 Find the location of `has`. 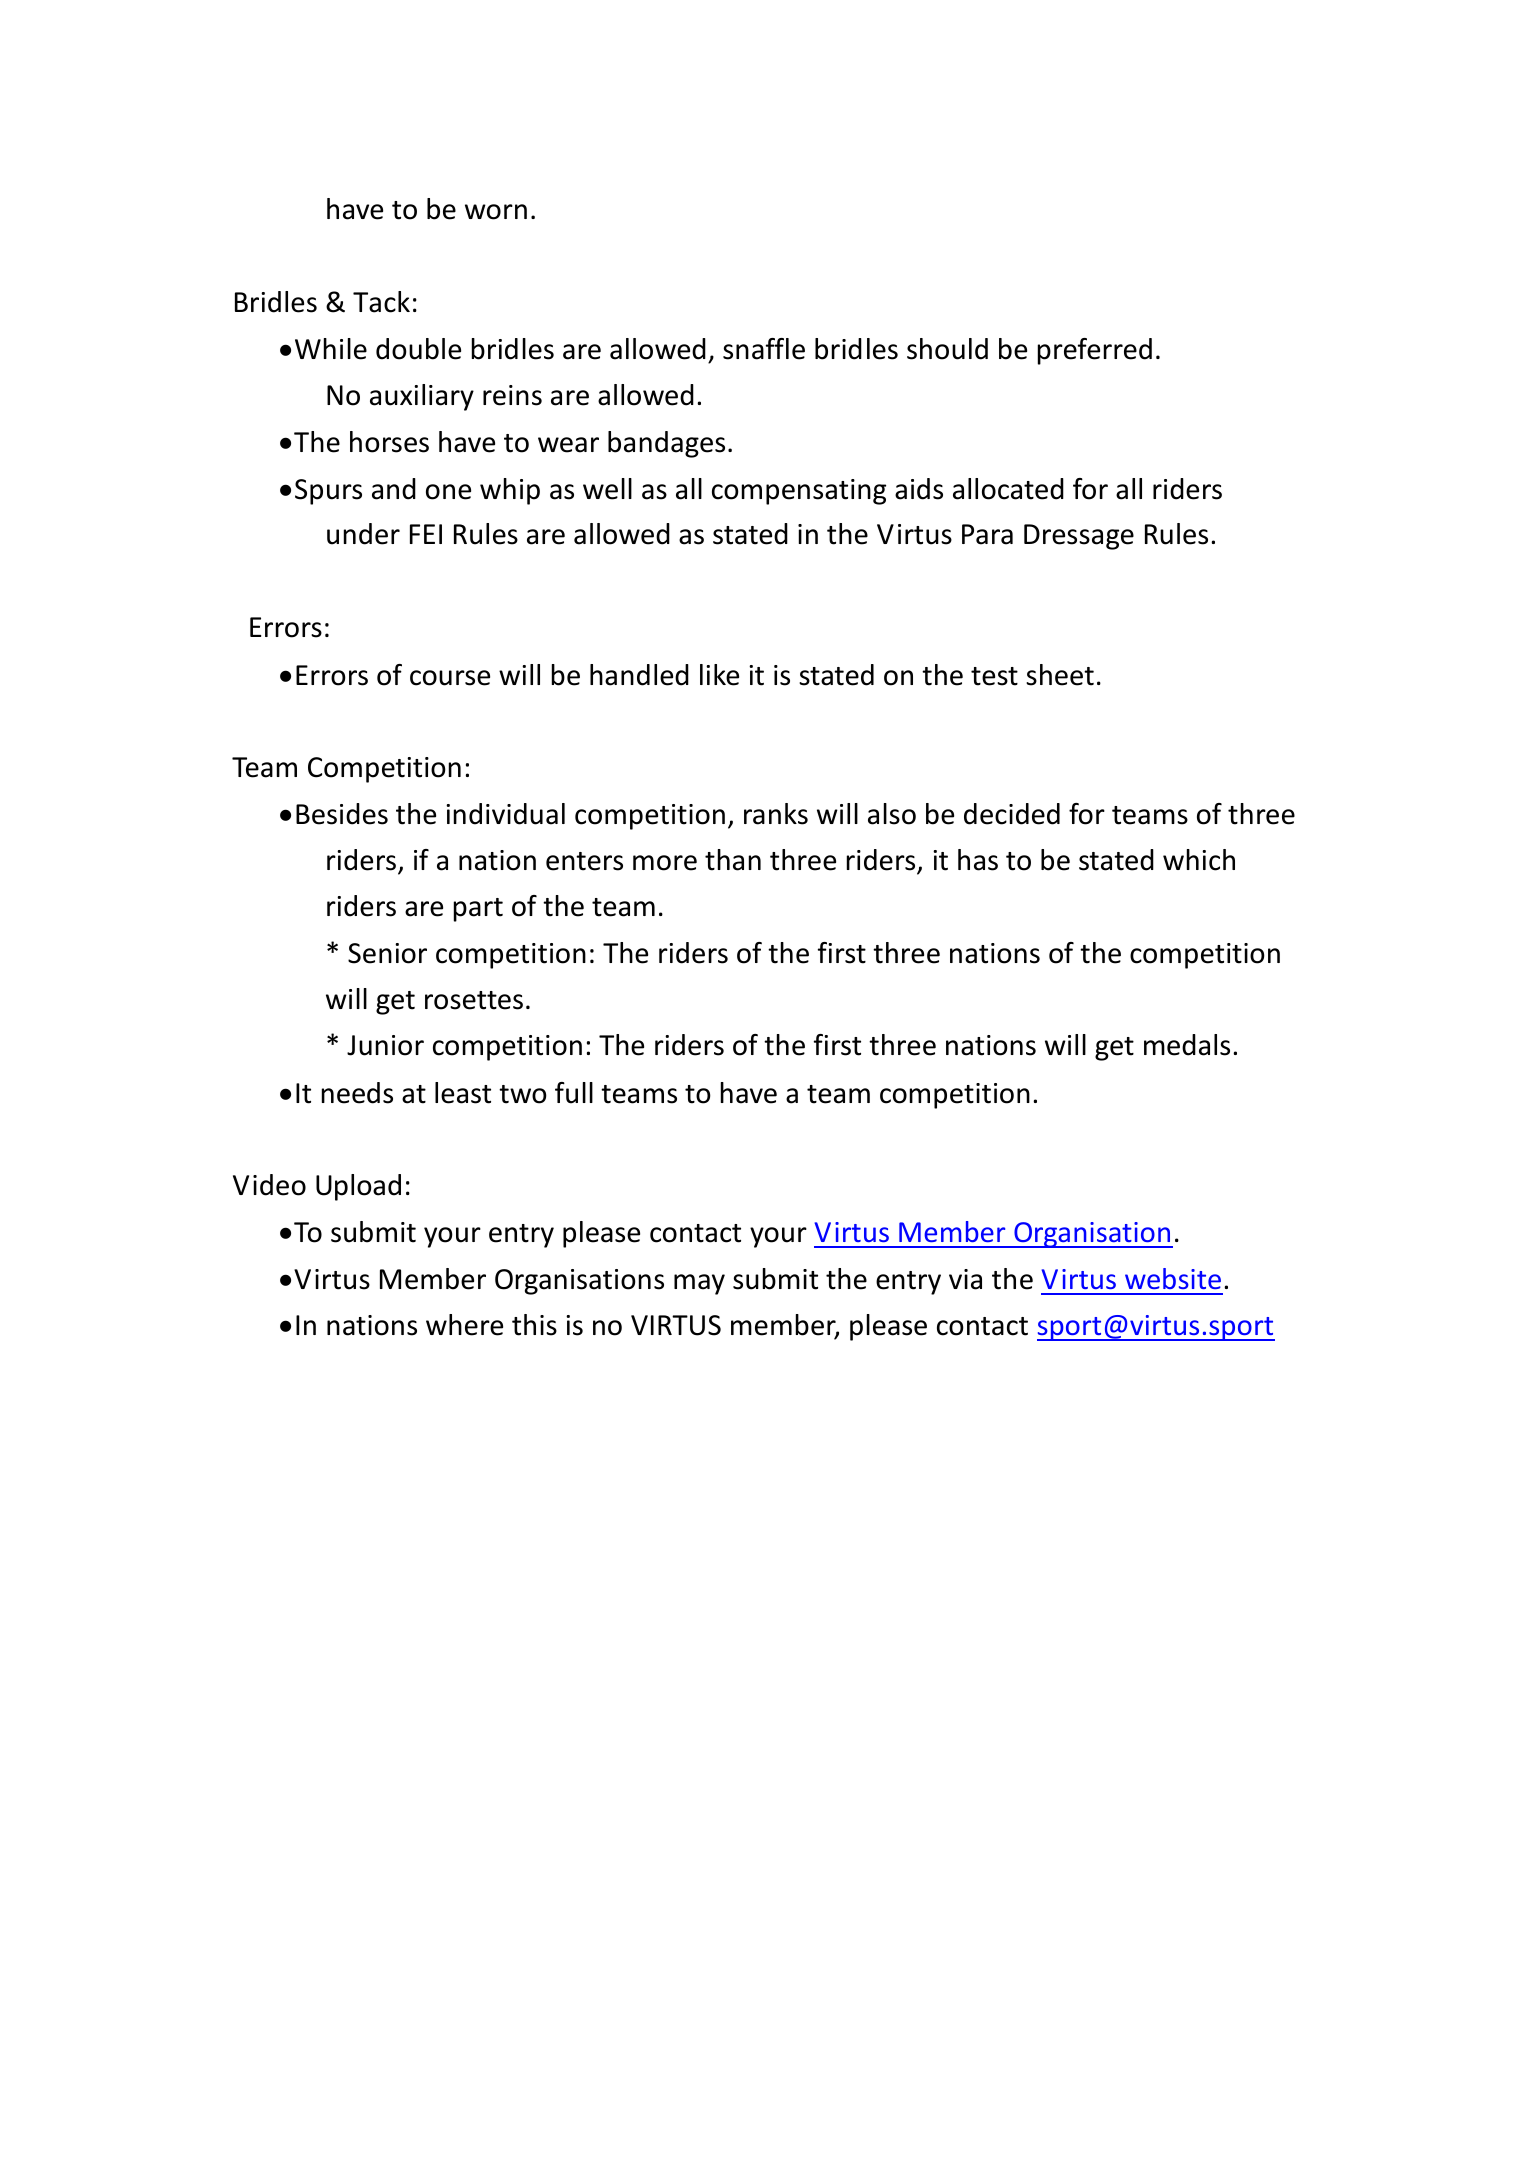

has is located at coordinates (978, 860).
